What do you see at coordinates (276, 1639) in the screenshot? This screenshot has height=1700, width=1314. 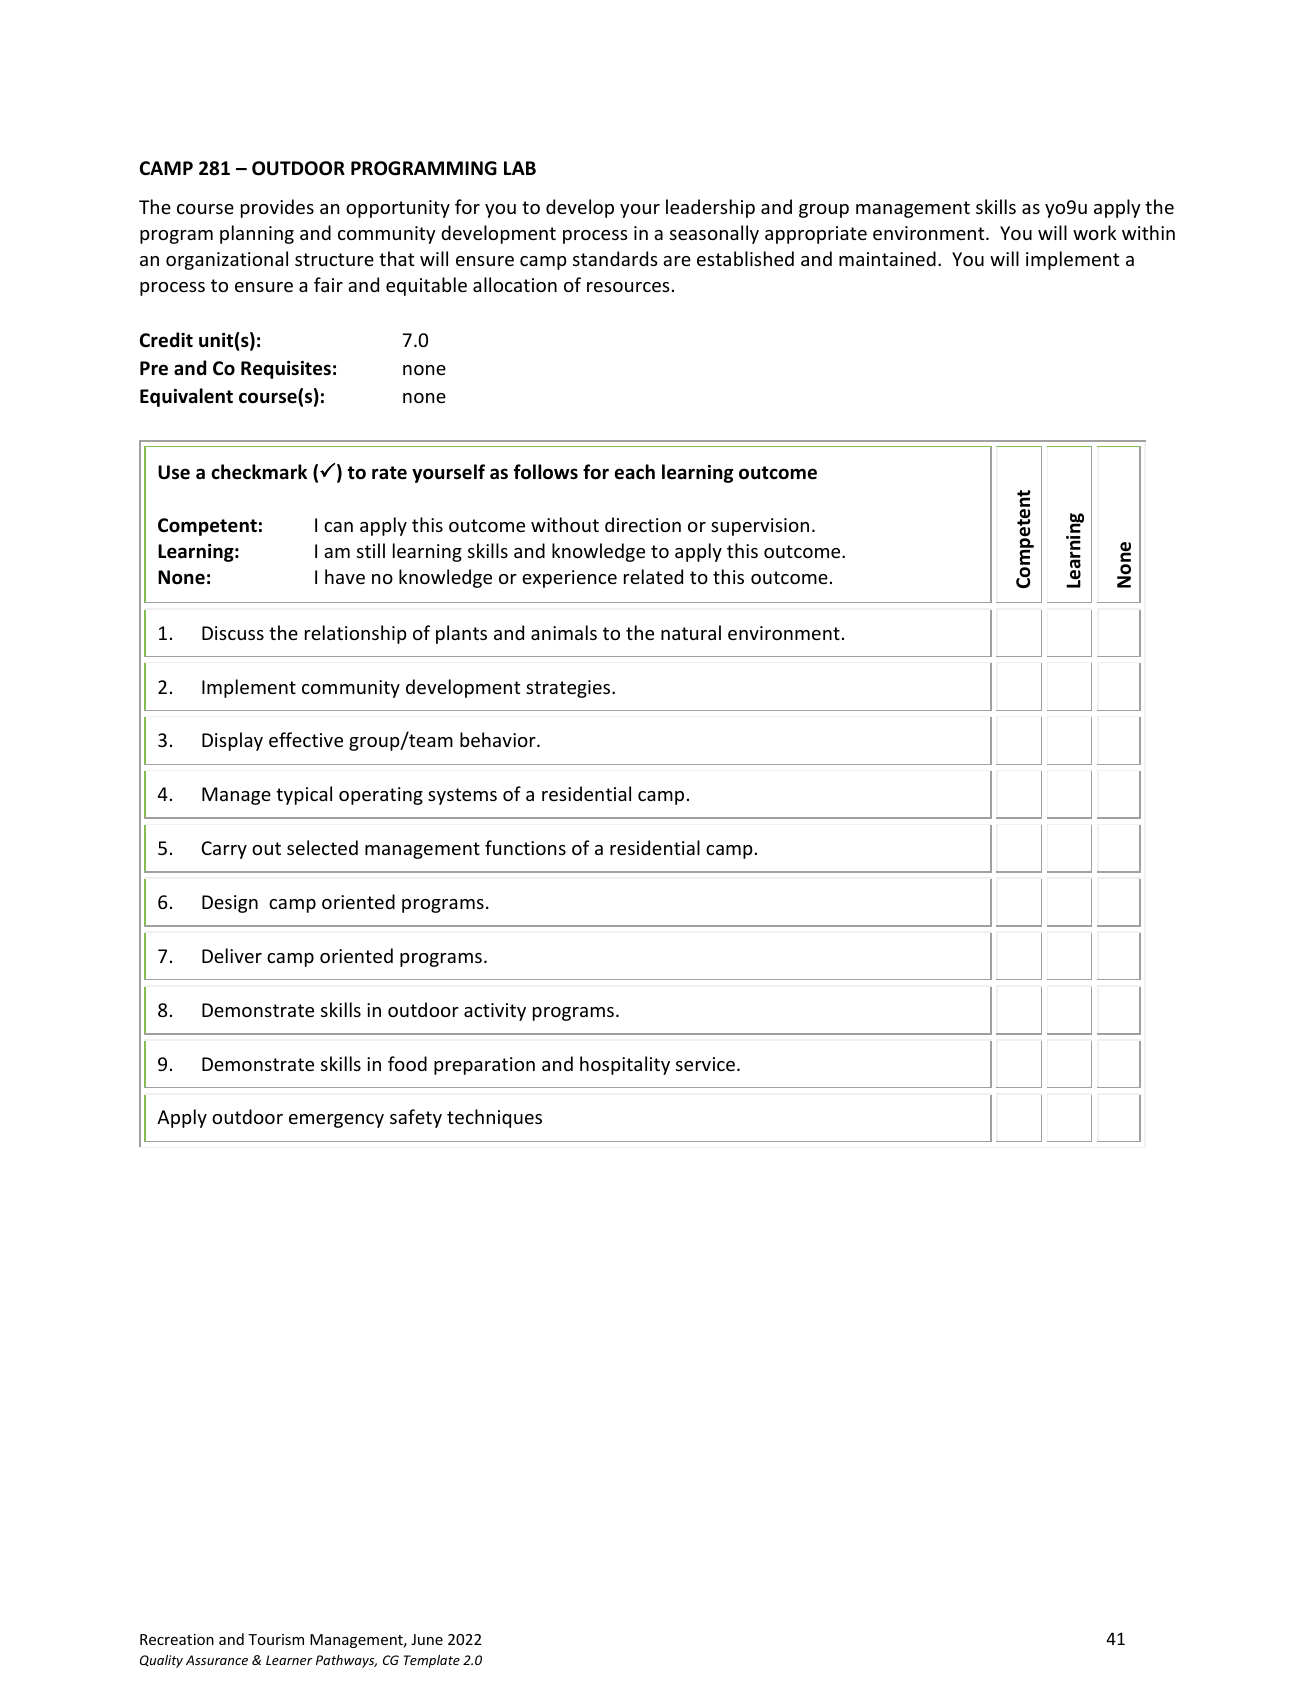 I see `Tourism` at bounding box center [276, 1639].
